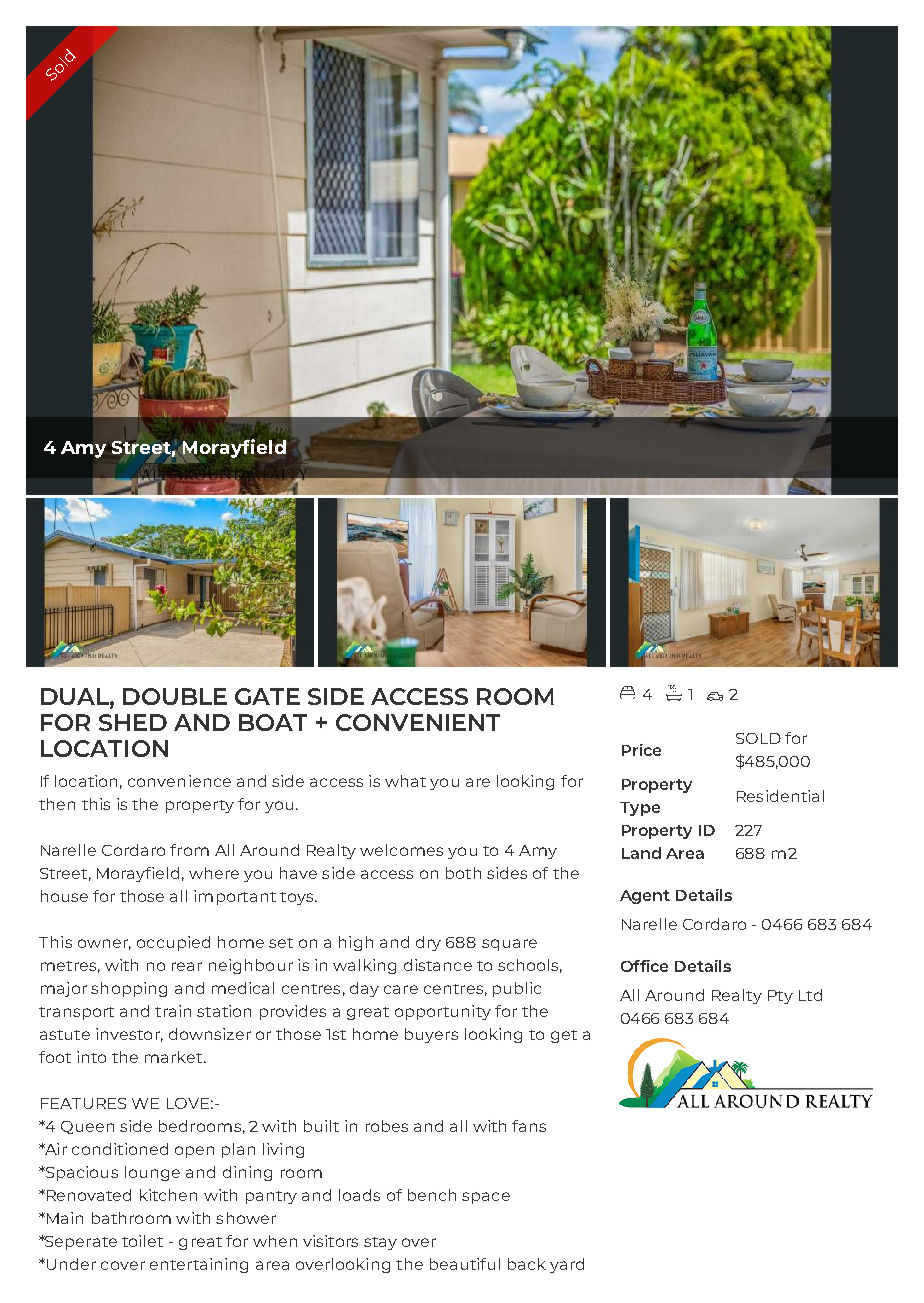  I want to click on robes, so click(387, 1126).
